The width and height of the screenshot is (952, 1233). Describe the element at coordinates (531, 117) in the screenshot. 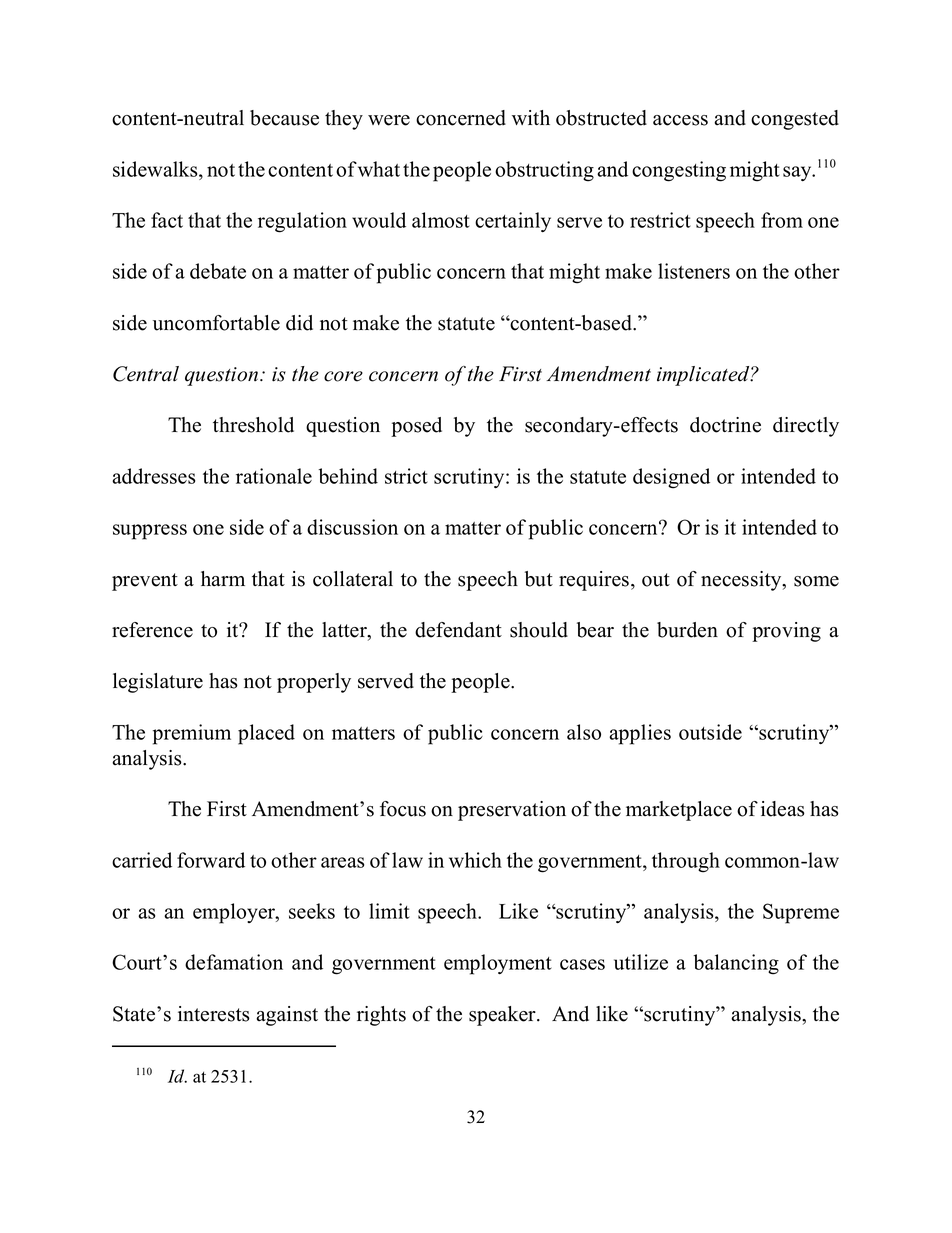

I see `with` at that location.
